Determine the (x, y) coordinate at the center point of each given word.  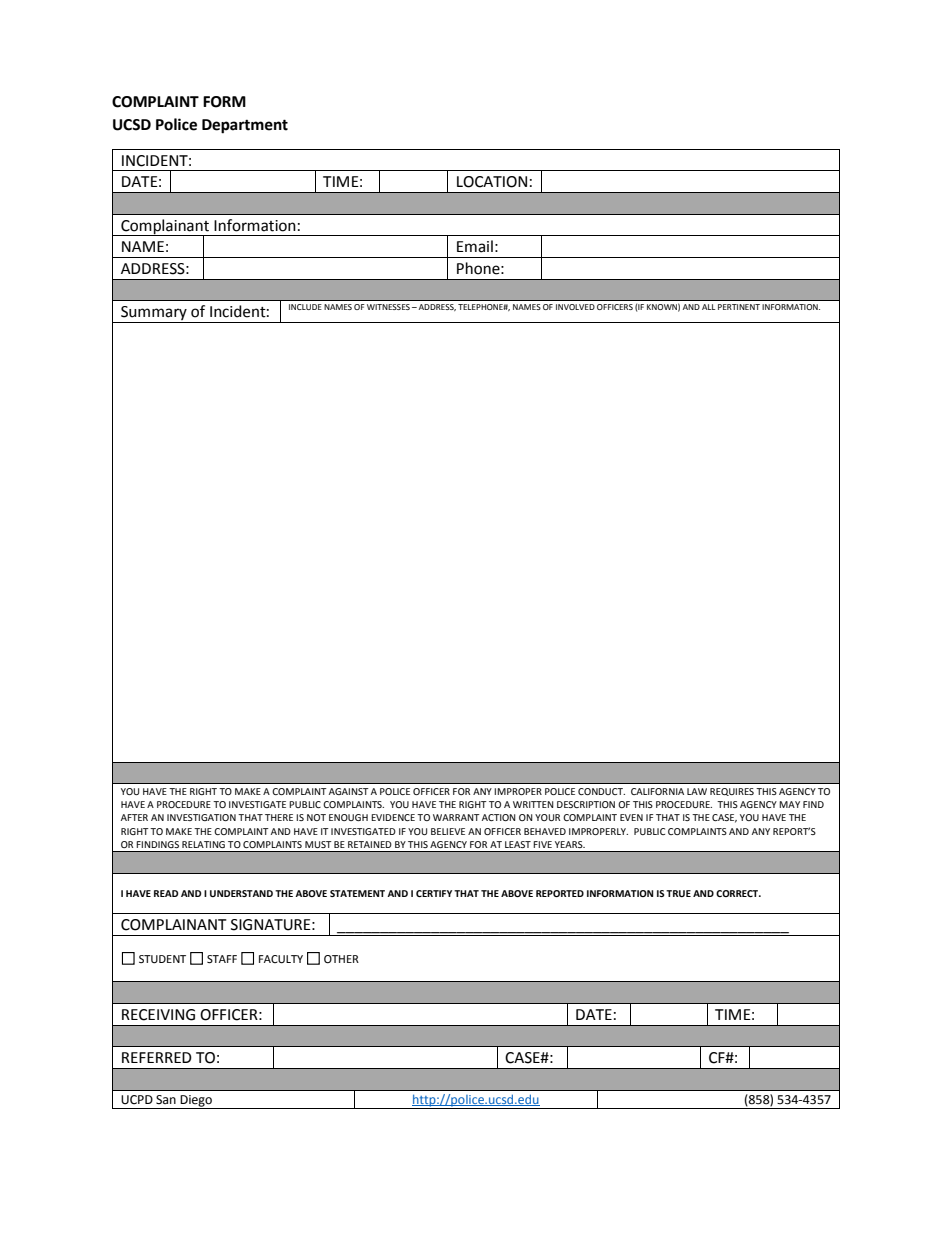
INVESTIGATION (201, 817)
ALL (708, 307)
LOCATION (492, 182)
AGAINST (349, 791)
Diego (196, 1102)
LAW (697, 791)
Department (245, 126)
